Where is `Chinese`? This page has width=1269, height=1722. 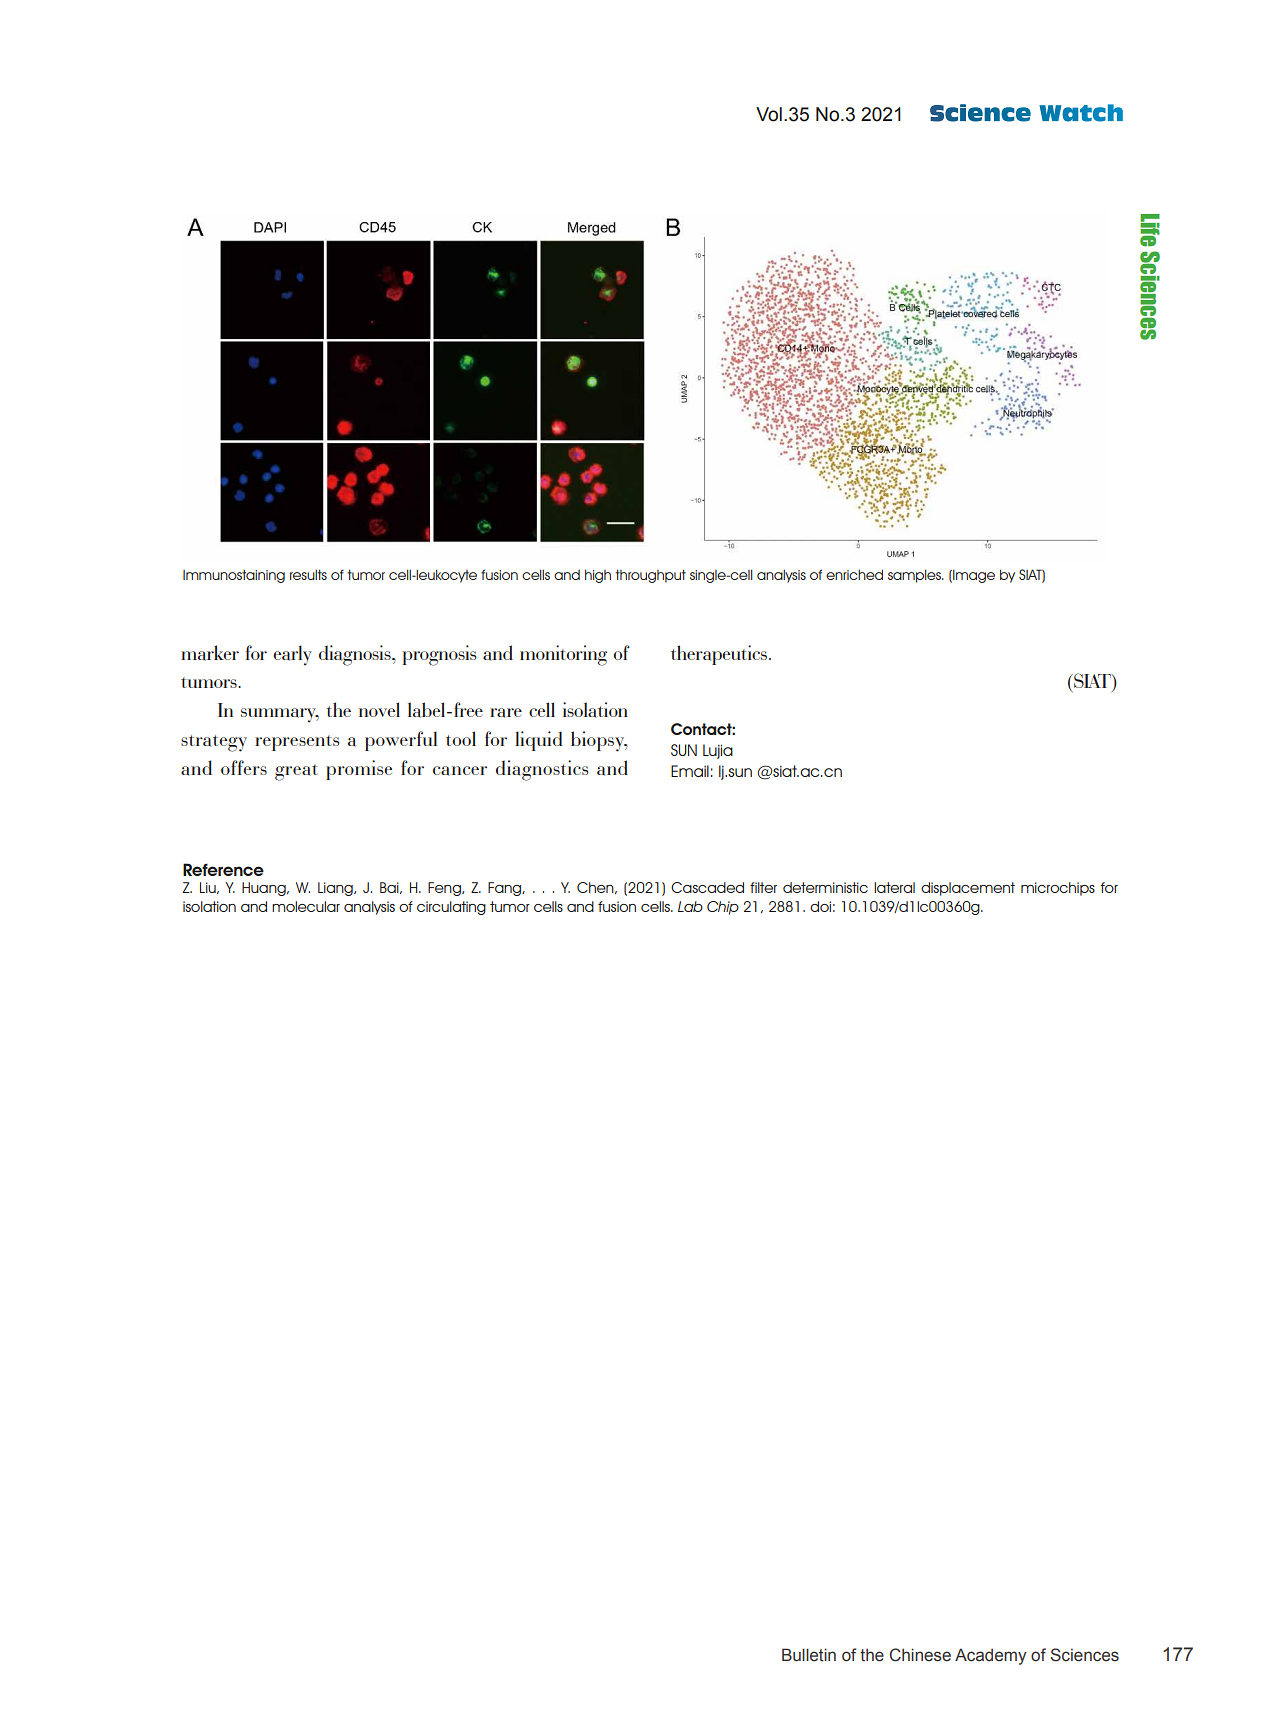
Chinese is located at coordinates (920, 1655).
